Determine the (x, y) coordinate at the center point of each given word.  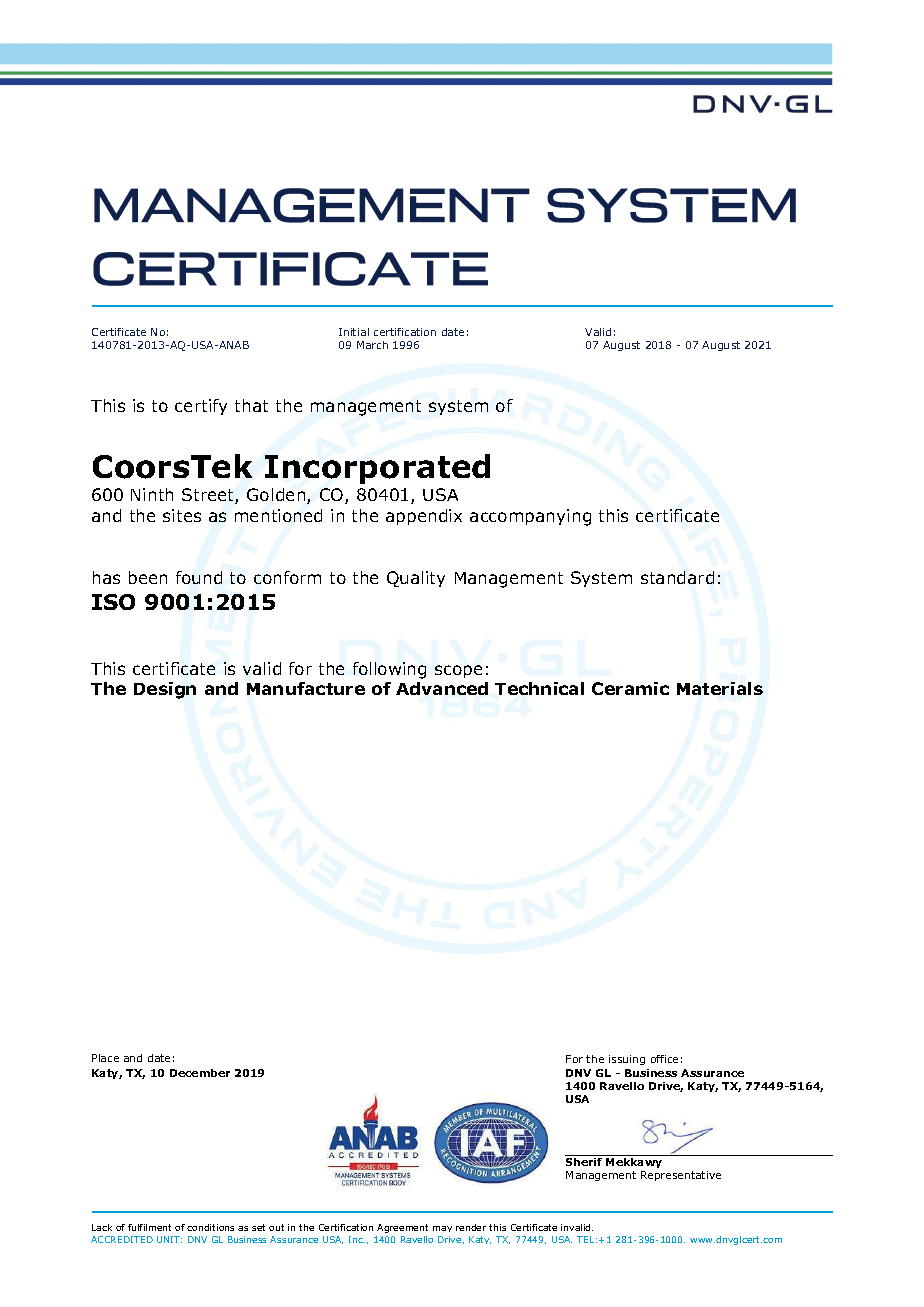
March (372, 345)
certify (201, 407)
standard (677, 577)
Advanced (442, 688)
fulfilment (149, 1227)
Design (165, 690)
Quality (416, 579)
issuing (627, 1060)
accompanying (530, 517)
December (200, 1073)
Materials (720, 688)
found (199, 577)
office (664, 1059)
